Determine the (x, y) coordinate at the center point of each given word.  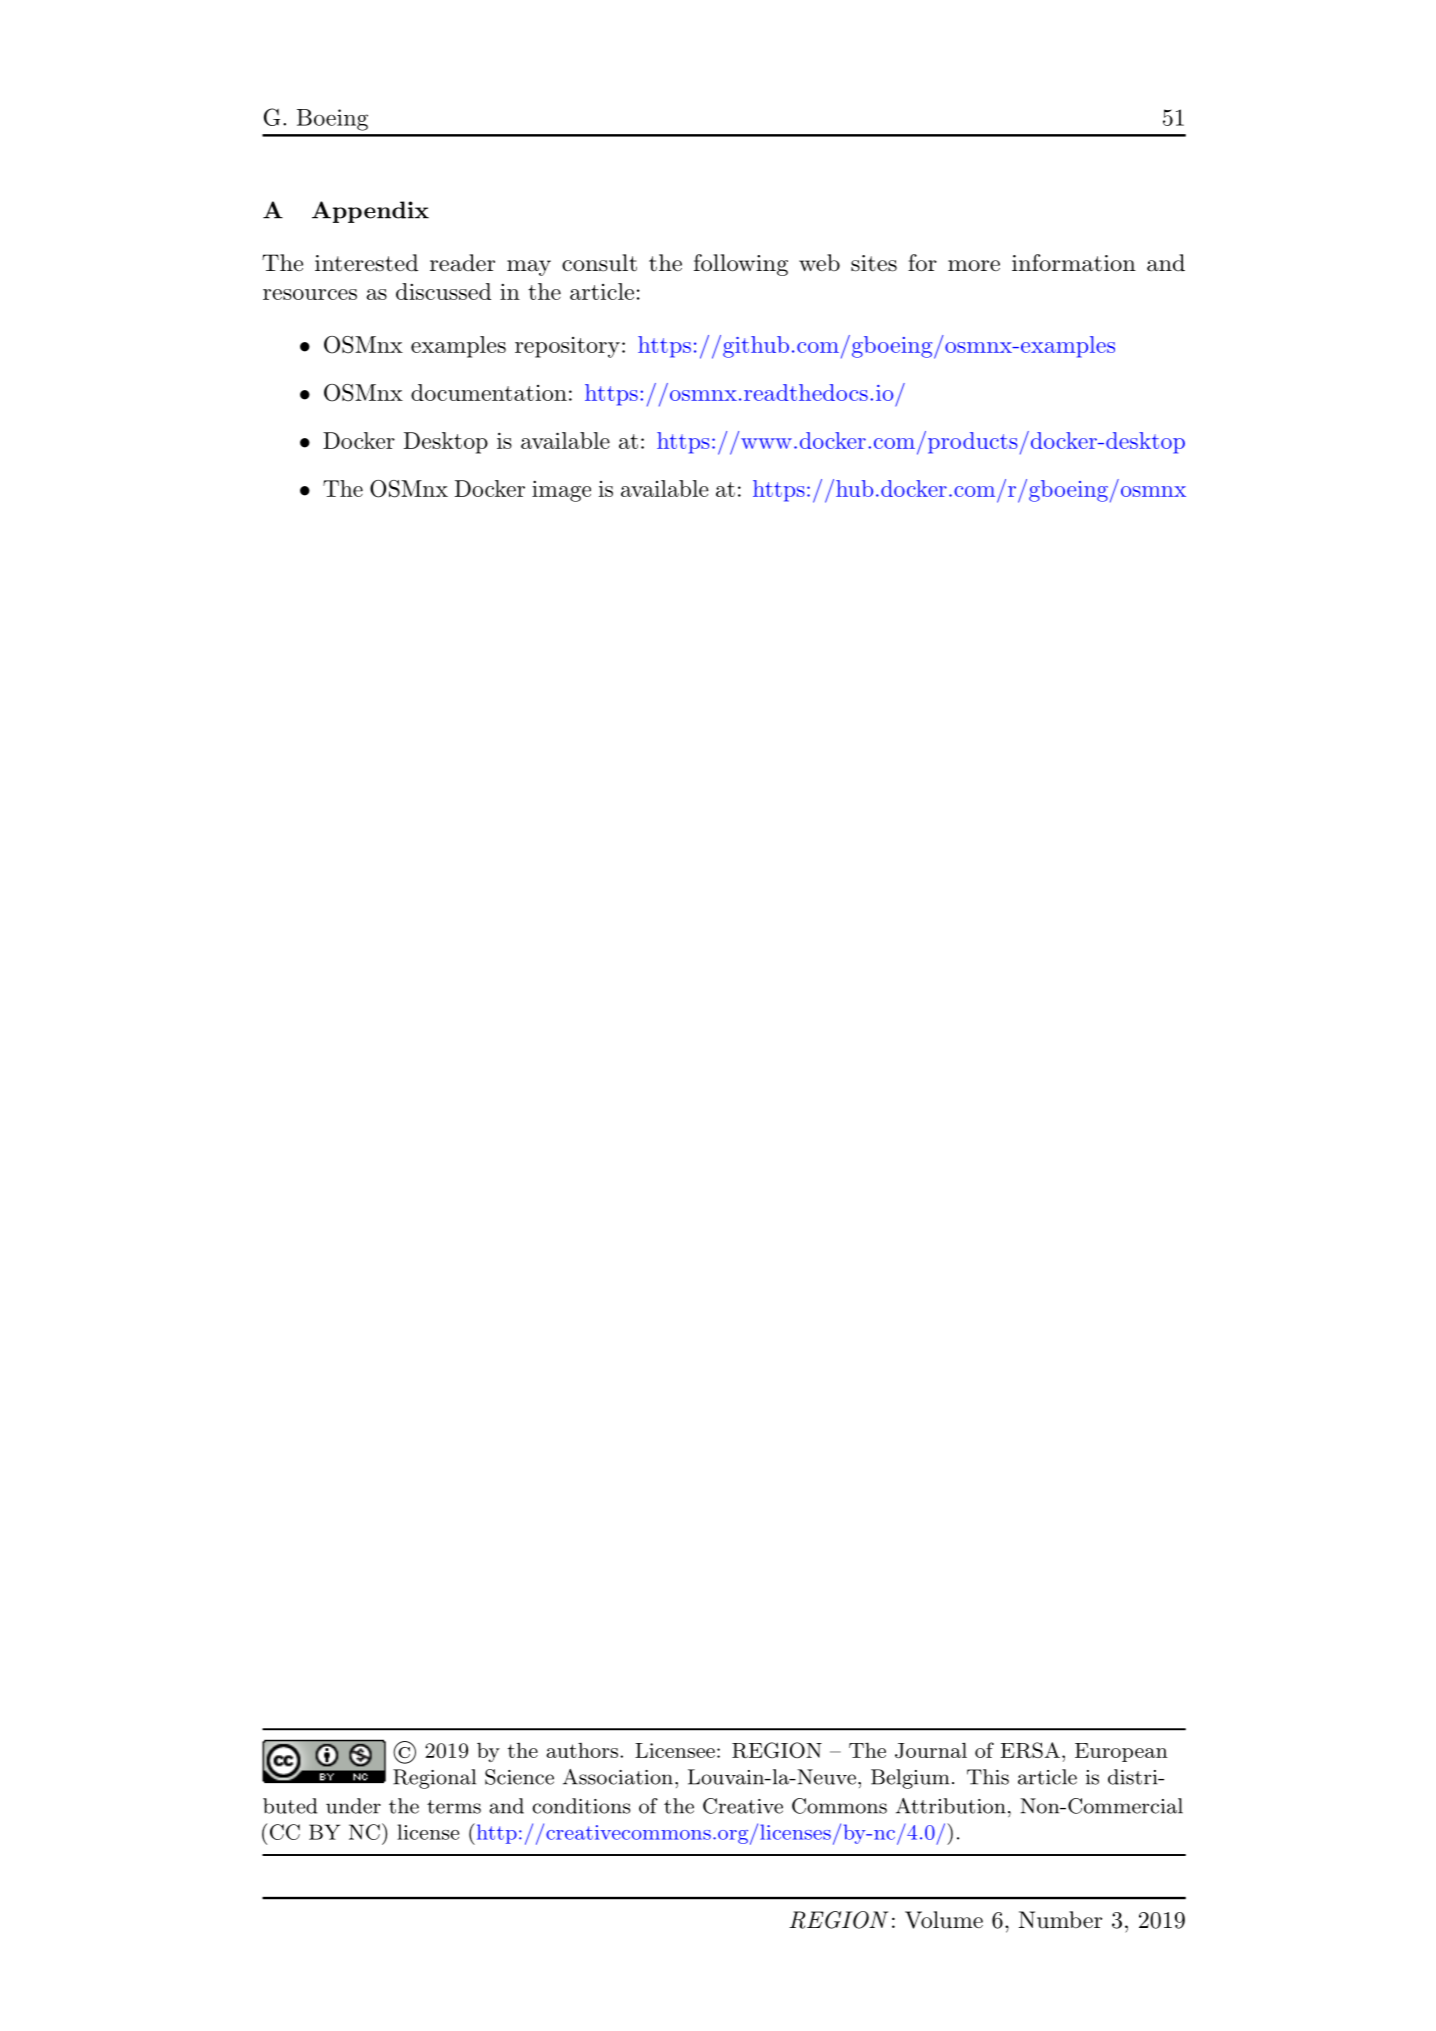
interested (366, 263)
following (741, 265)
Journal (931, 1750)
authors (582, 1750)
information (1074, 263)
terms (454, 1807)
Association (618, 1777)
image (561, 491)
